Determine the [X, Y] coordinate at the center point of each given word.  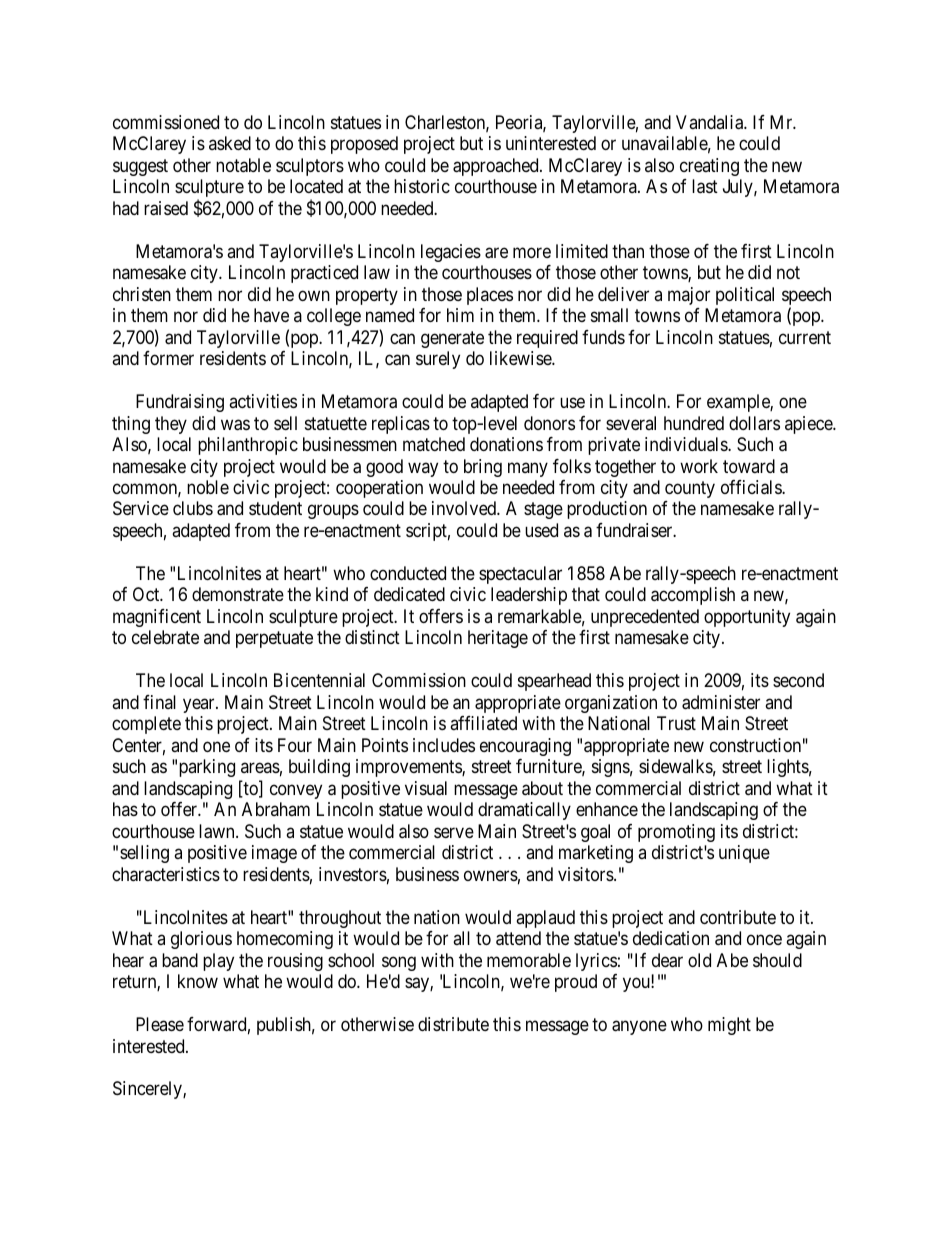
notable [243, 165]
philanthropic [248, 446]
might [729, 1026]
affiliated [483, 723]
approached [497, 167]
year [200, 705]
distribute [453, 1024]
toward [749, 466]
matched [434, 444]
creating [709, 167]
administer [721, 702]
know [198, 981]
